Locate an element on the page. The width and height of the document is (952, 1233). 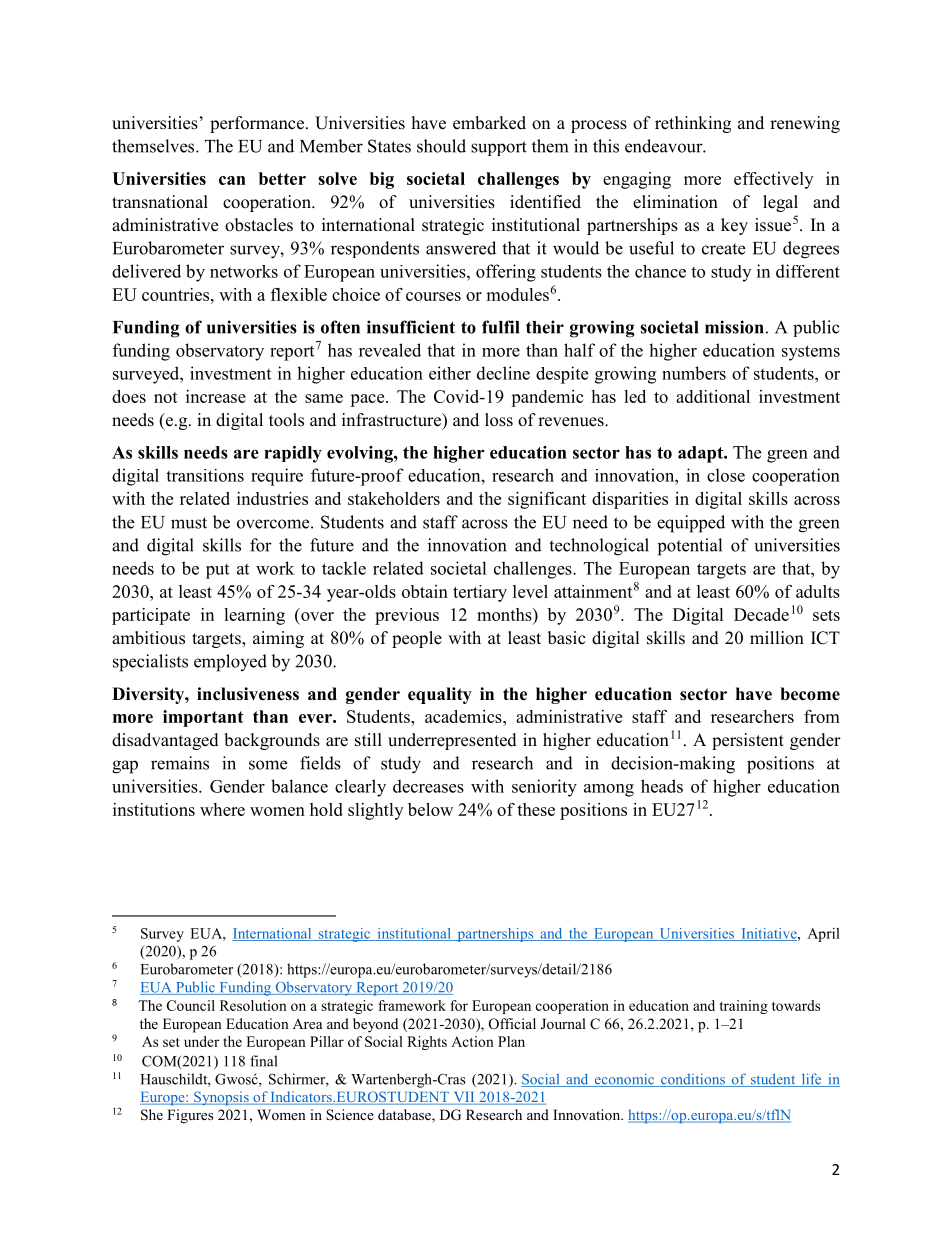
Synopsis is located at coordinates (221, 1098).
